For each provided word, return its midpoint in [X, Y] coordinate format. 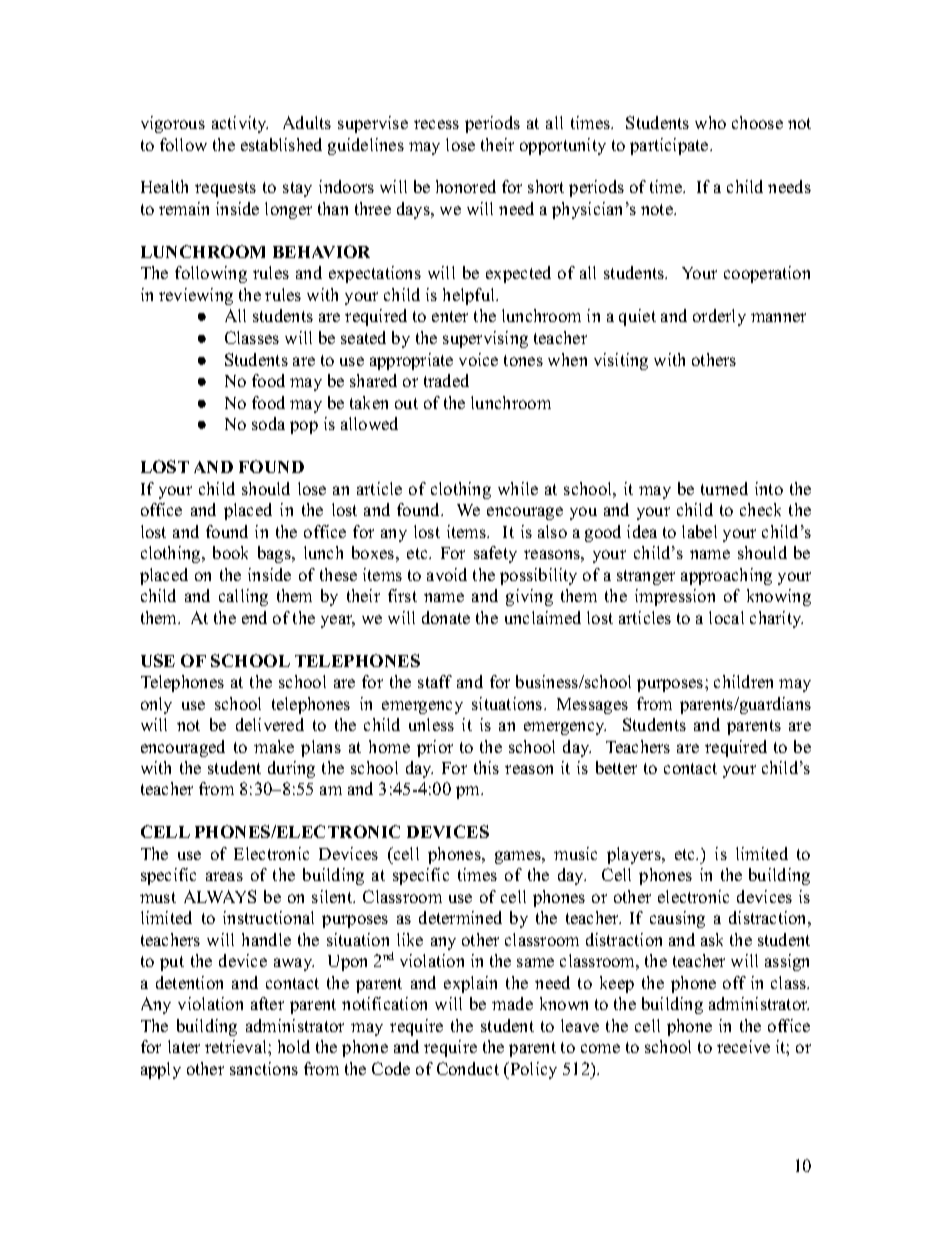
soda [268, 423]
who [710, 122]
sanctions [264, 1068]
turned [724, 488]
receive [743, 1046]
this [486, 767]
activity [240, 124]
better [616, 767]
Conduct [468, 1068]
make [274, 746]
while [518, 488]
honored [466, 186]
